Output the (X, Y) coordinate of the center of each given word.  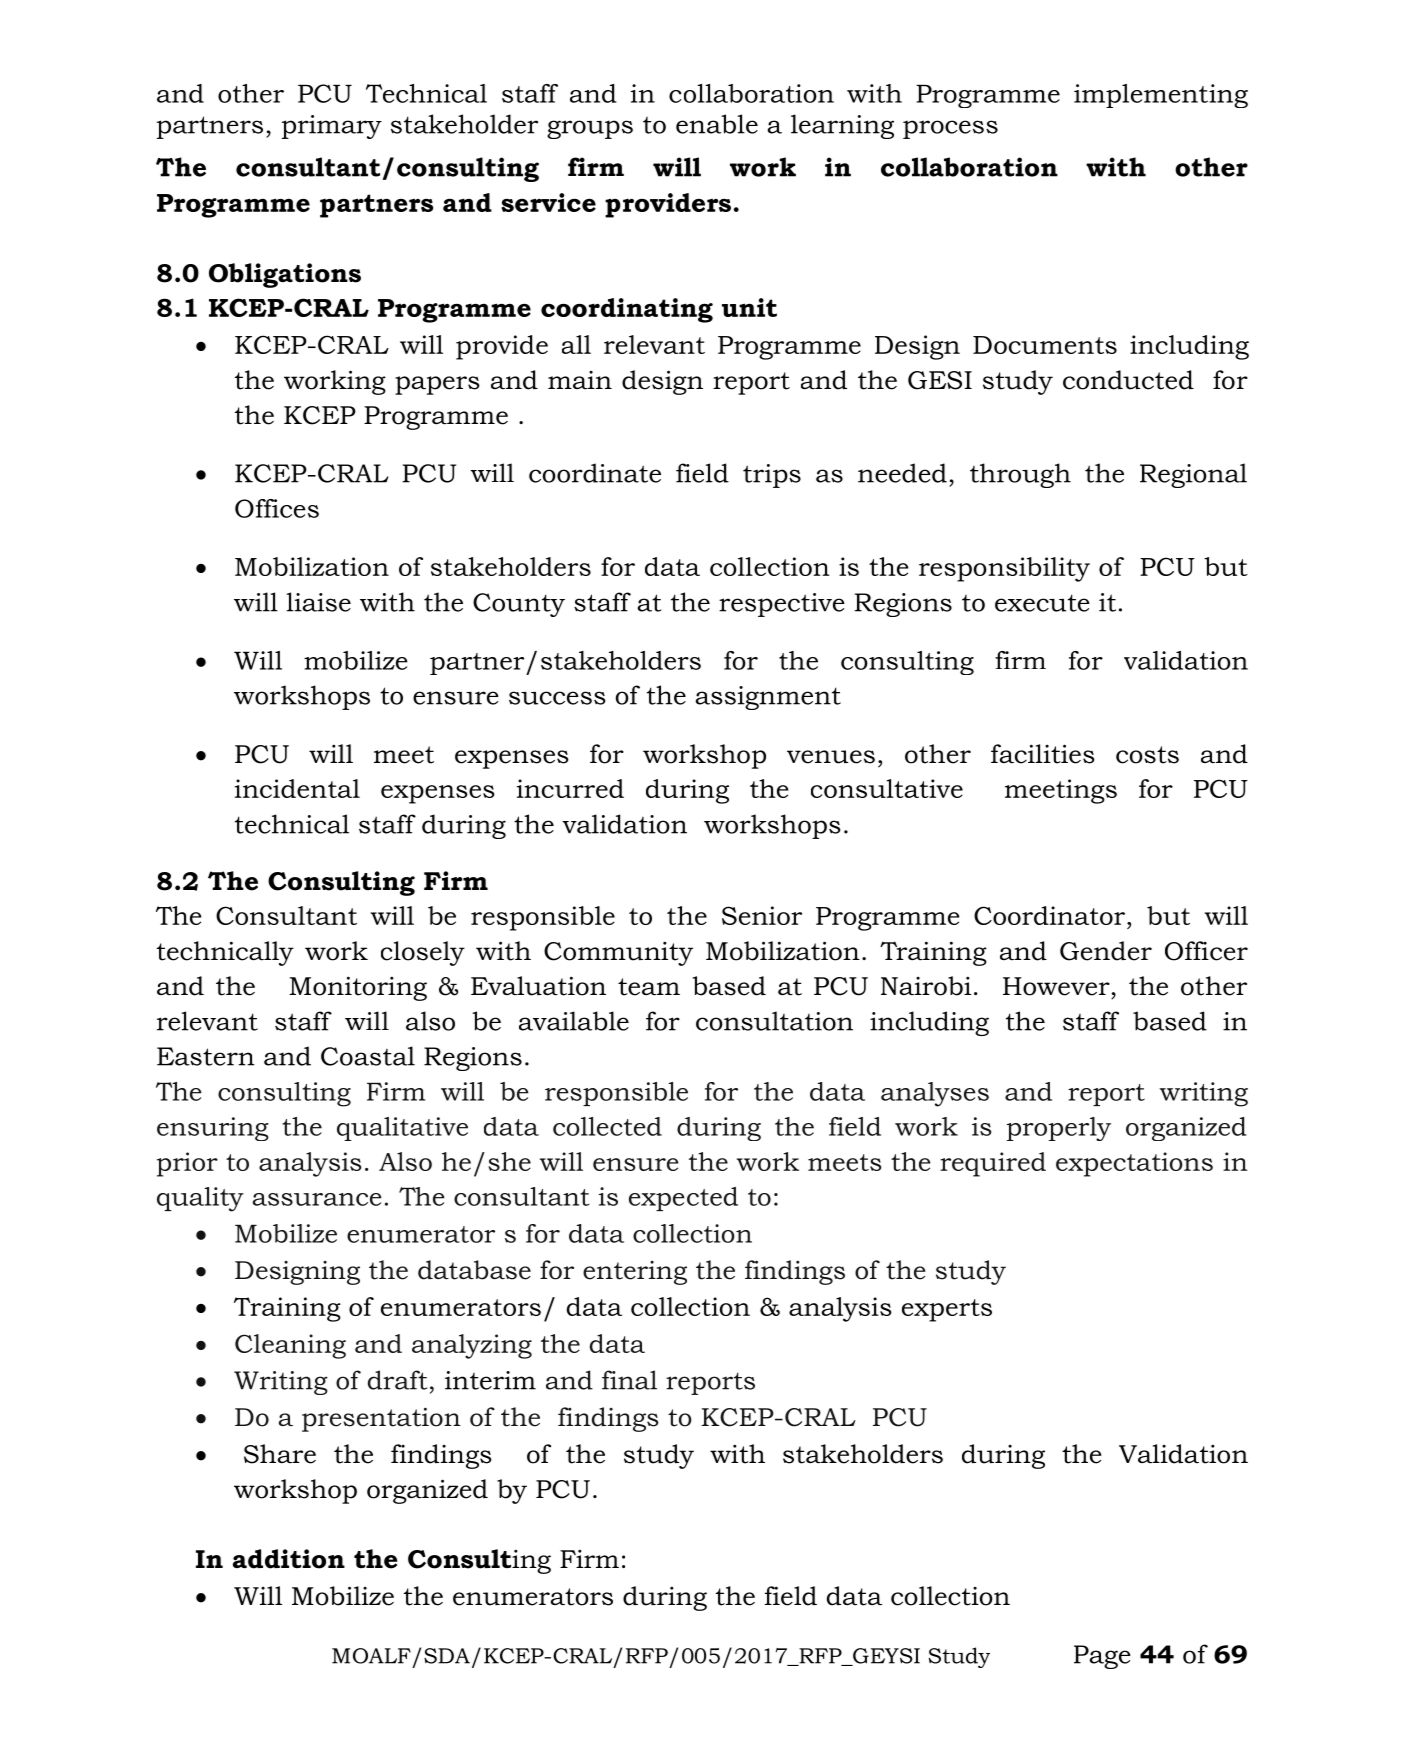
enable (717, 124)
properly (1059, 1129)
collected (607, 1126)
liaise (319, 602)
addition (289, 1559)
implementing (1161, 96)
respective (782, 605)
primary (332, 127)
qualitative (402, 1129)
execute (1042, 603)
